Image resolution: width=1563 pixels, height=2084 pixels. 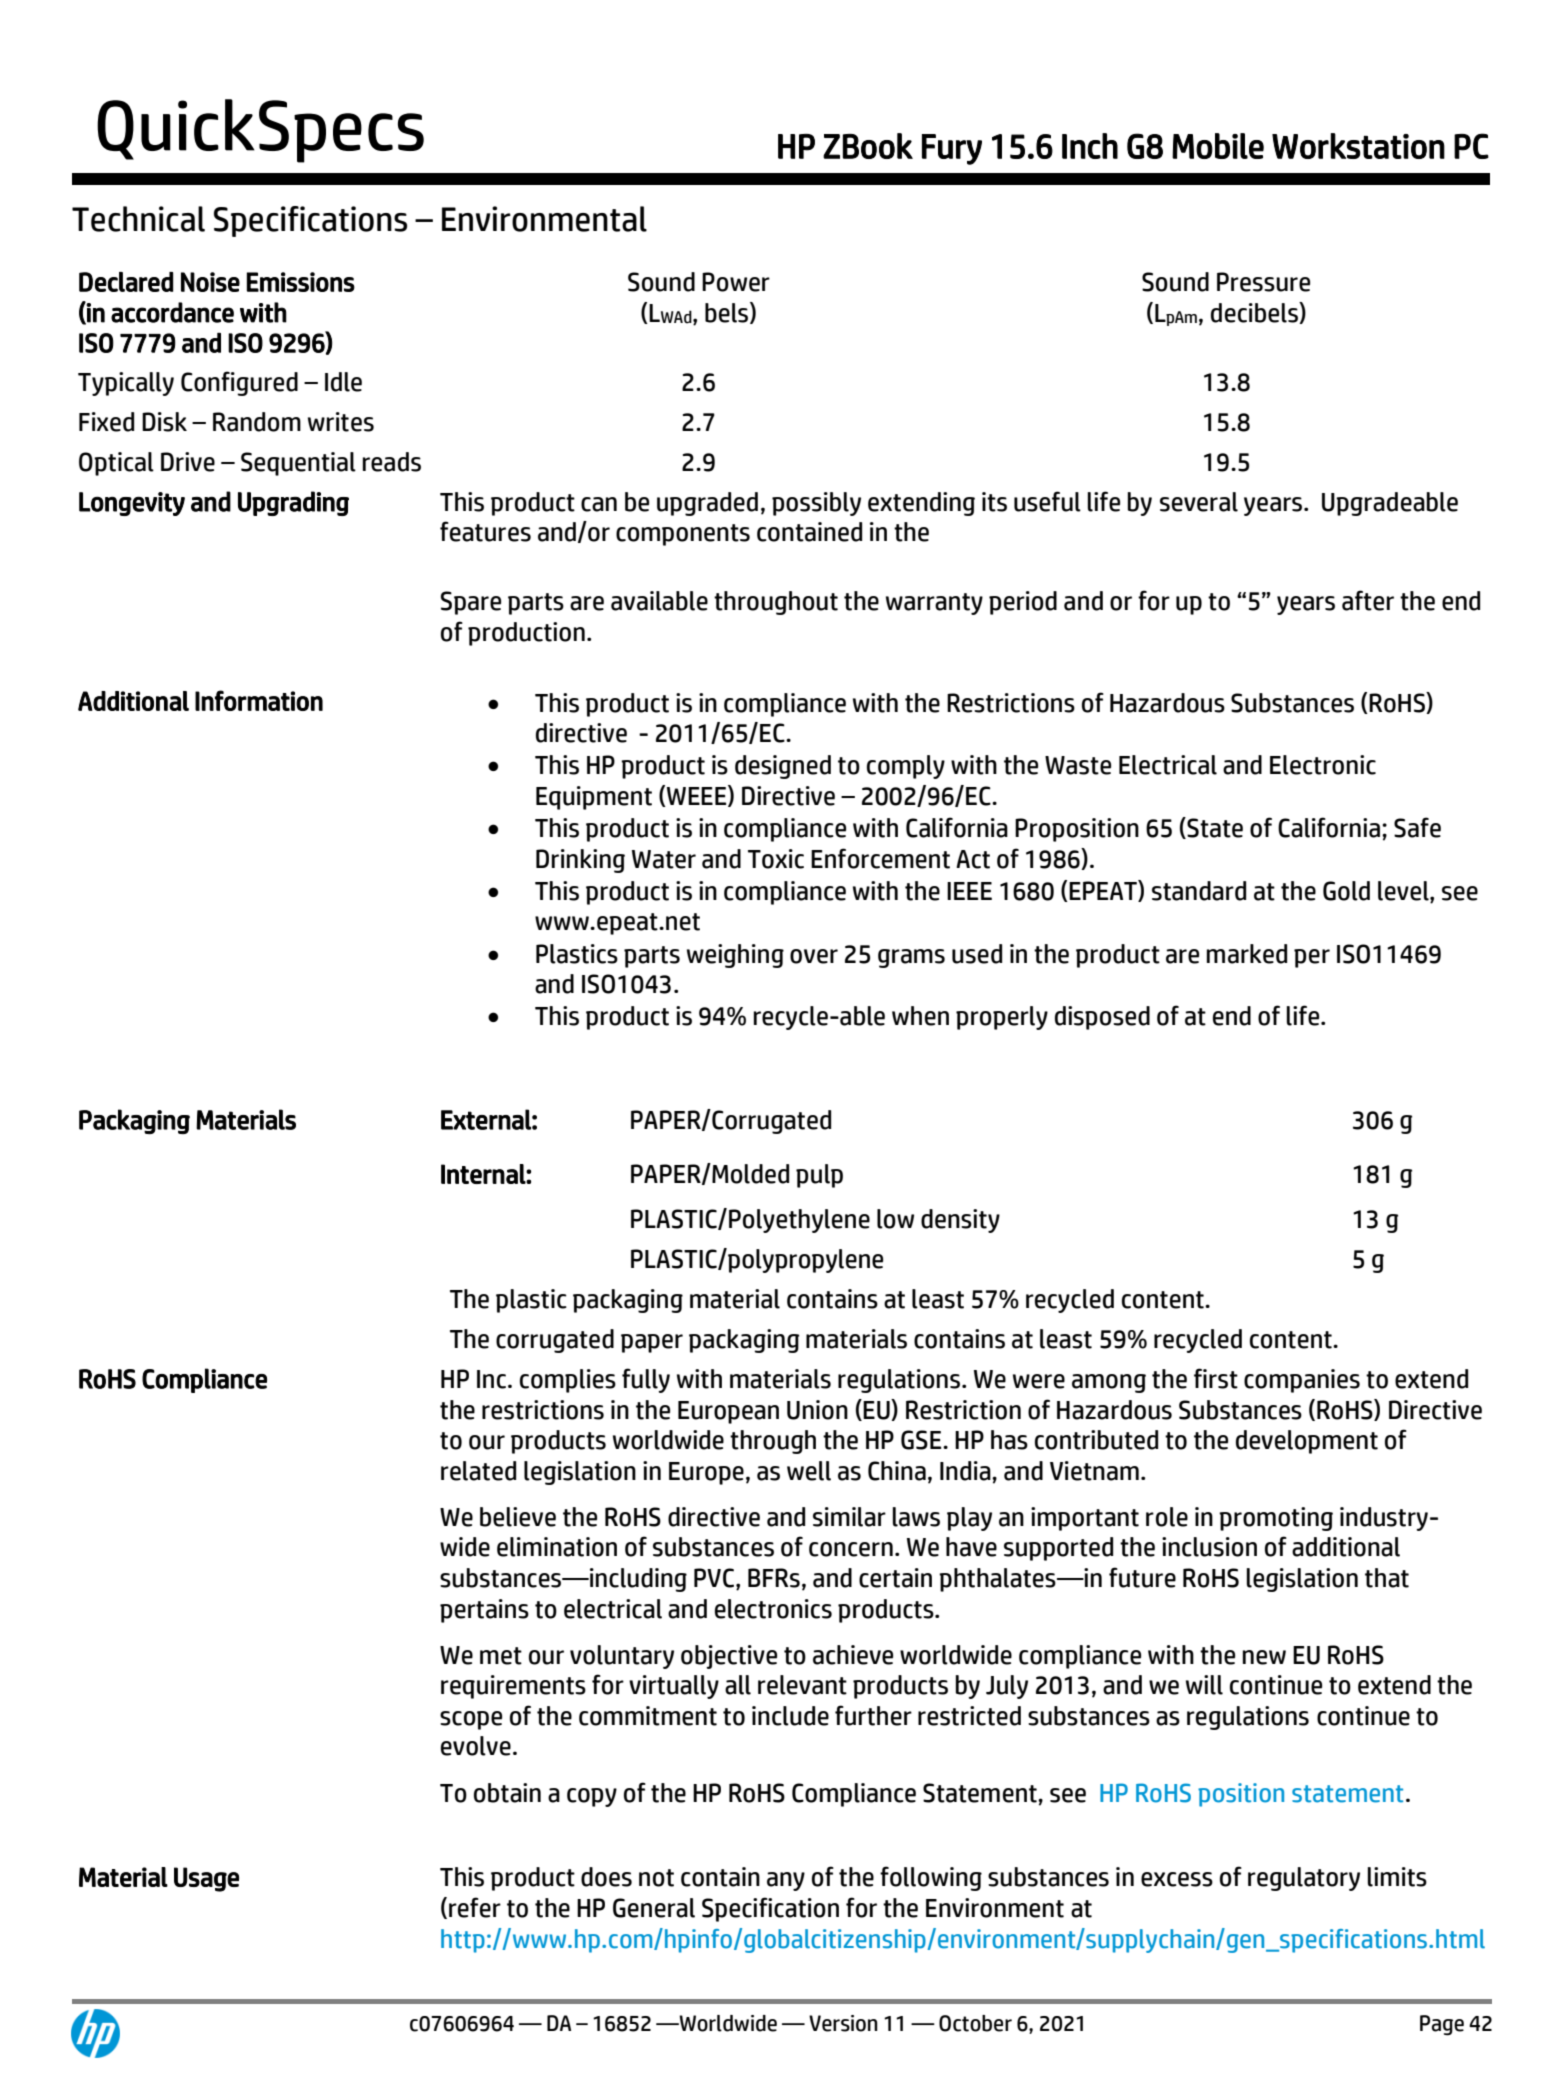 What do you see at coordinates (736, 282) in the screenshot?
I see `Power` at bounding box center [736, 282].
